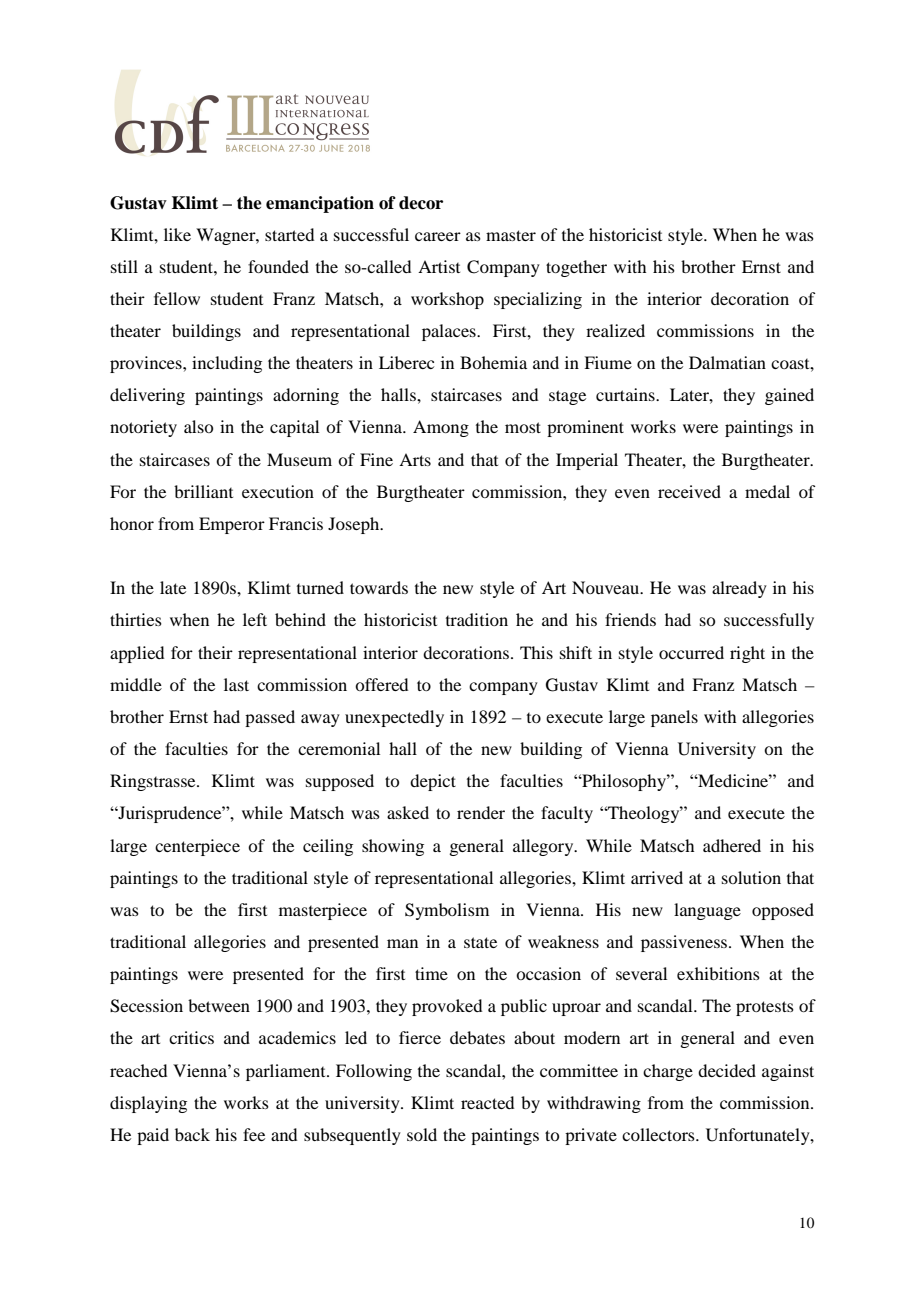 Image resolution: width=924 pixels, height=1308 pixels. I want to click on career, so click(438, 236).
